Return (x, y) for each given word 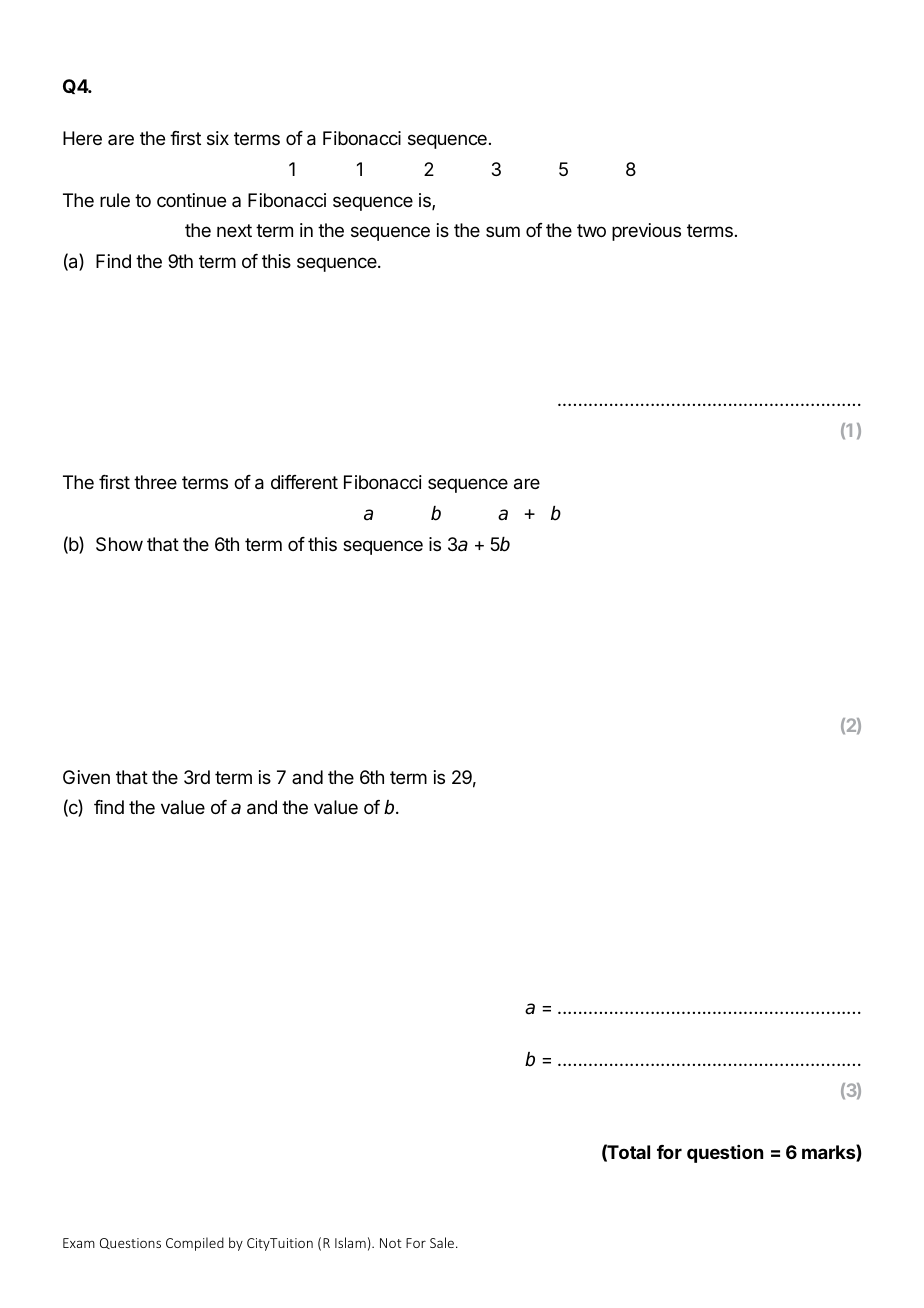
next (234, 230)
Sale (443, 1242)
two (591, 230)
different (304, 482)
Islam (350, 1242)
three (155, 482)
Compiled (195, 1244)
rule (115, 200)
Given (86, 777)
